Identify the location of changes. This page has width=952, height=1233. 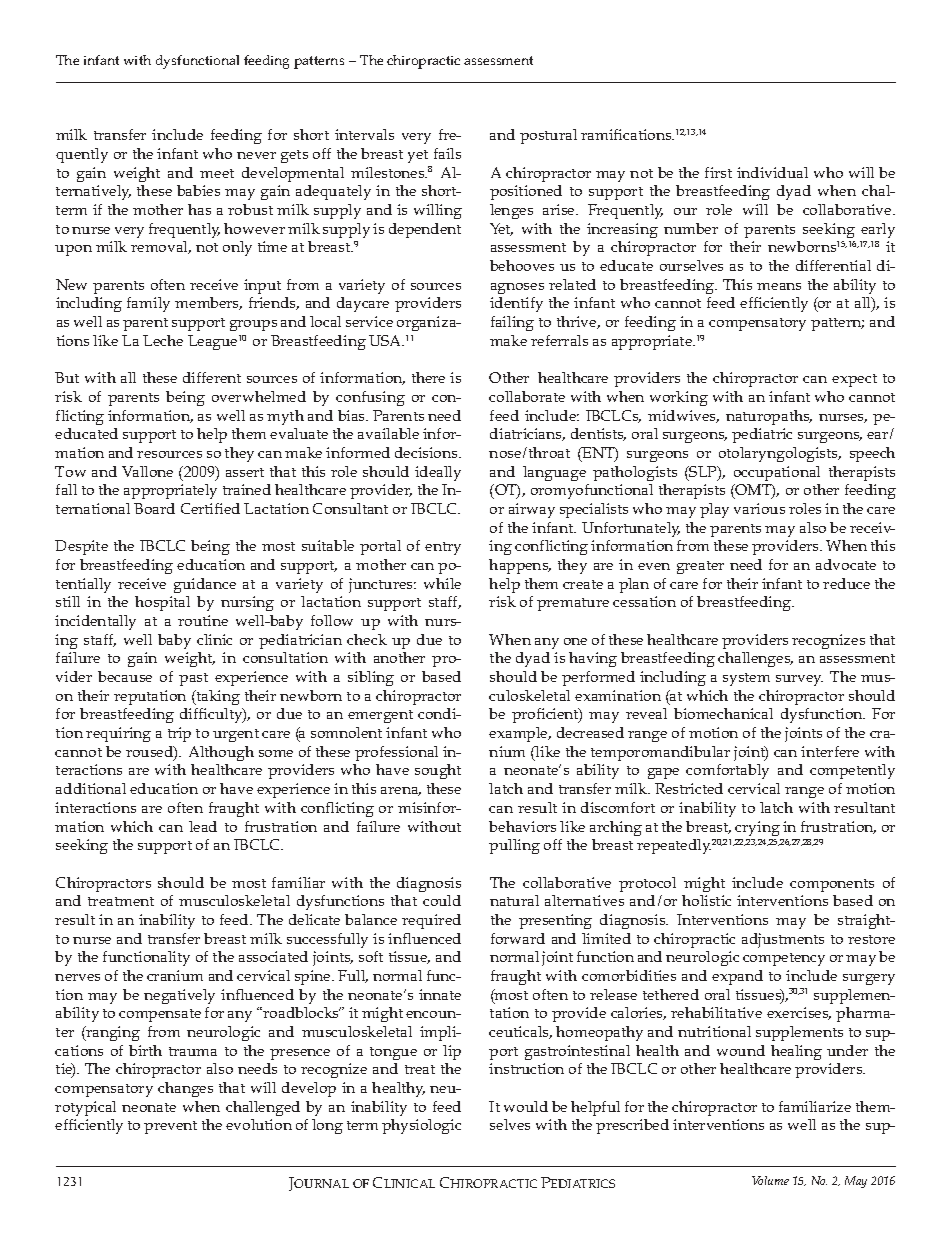
(185, 1089).
